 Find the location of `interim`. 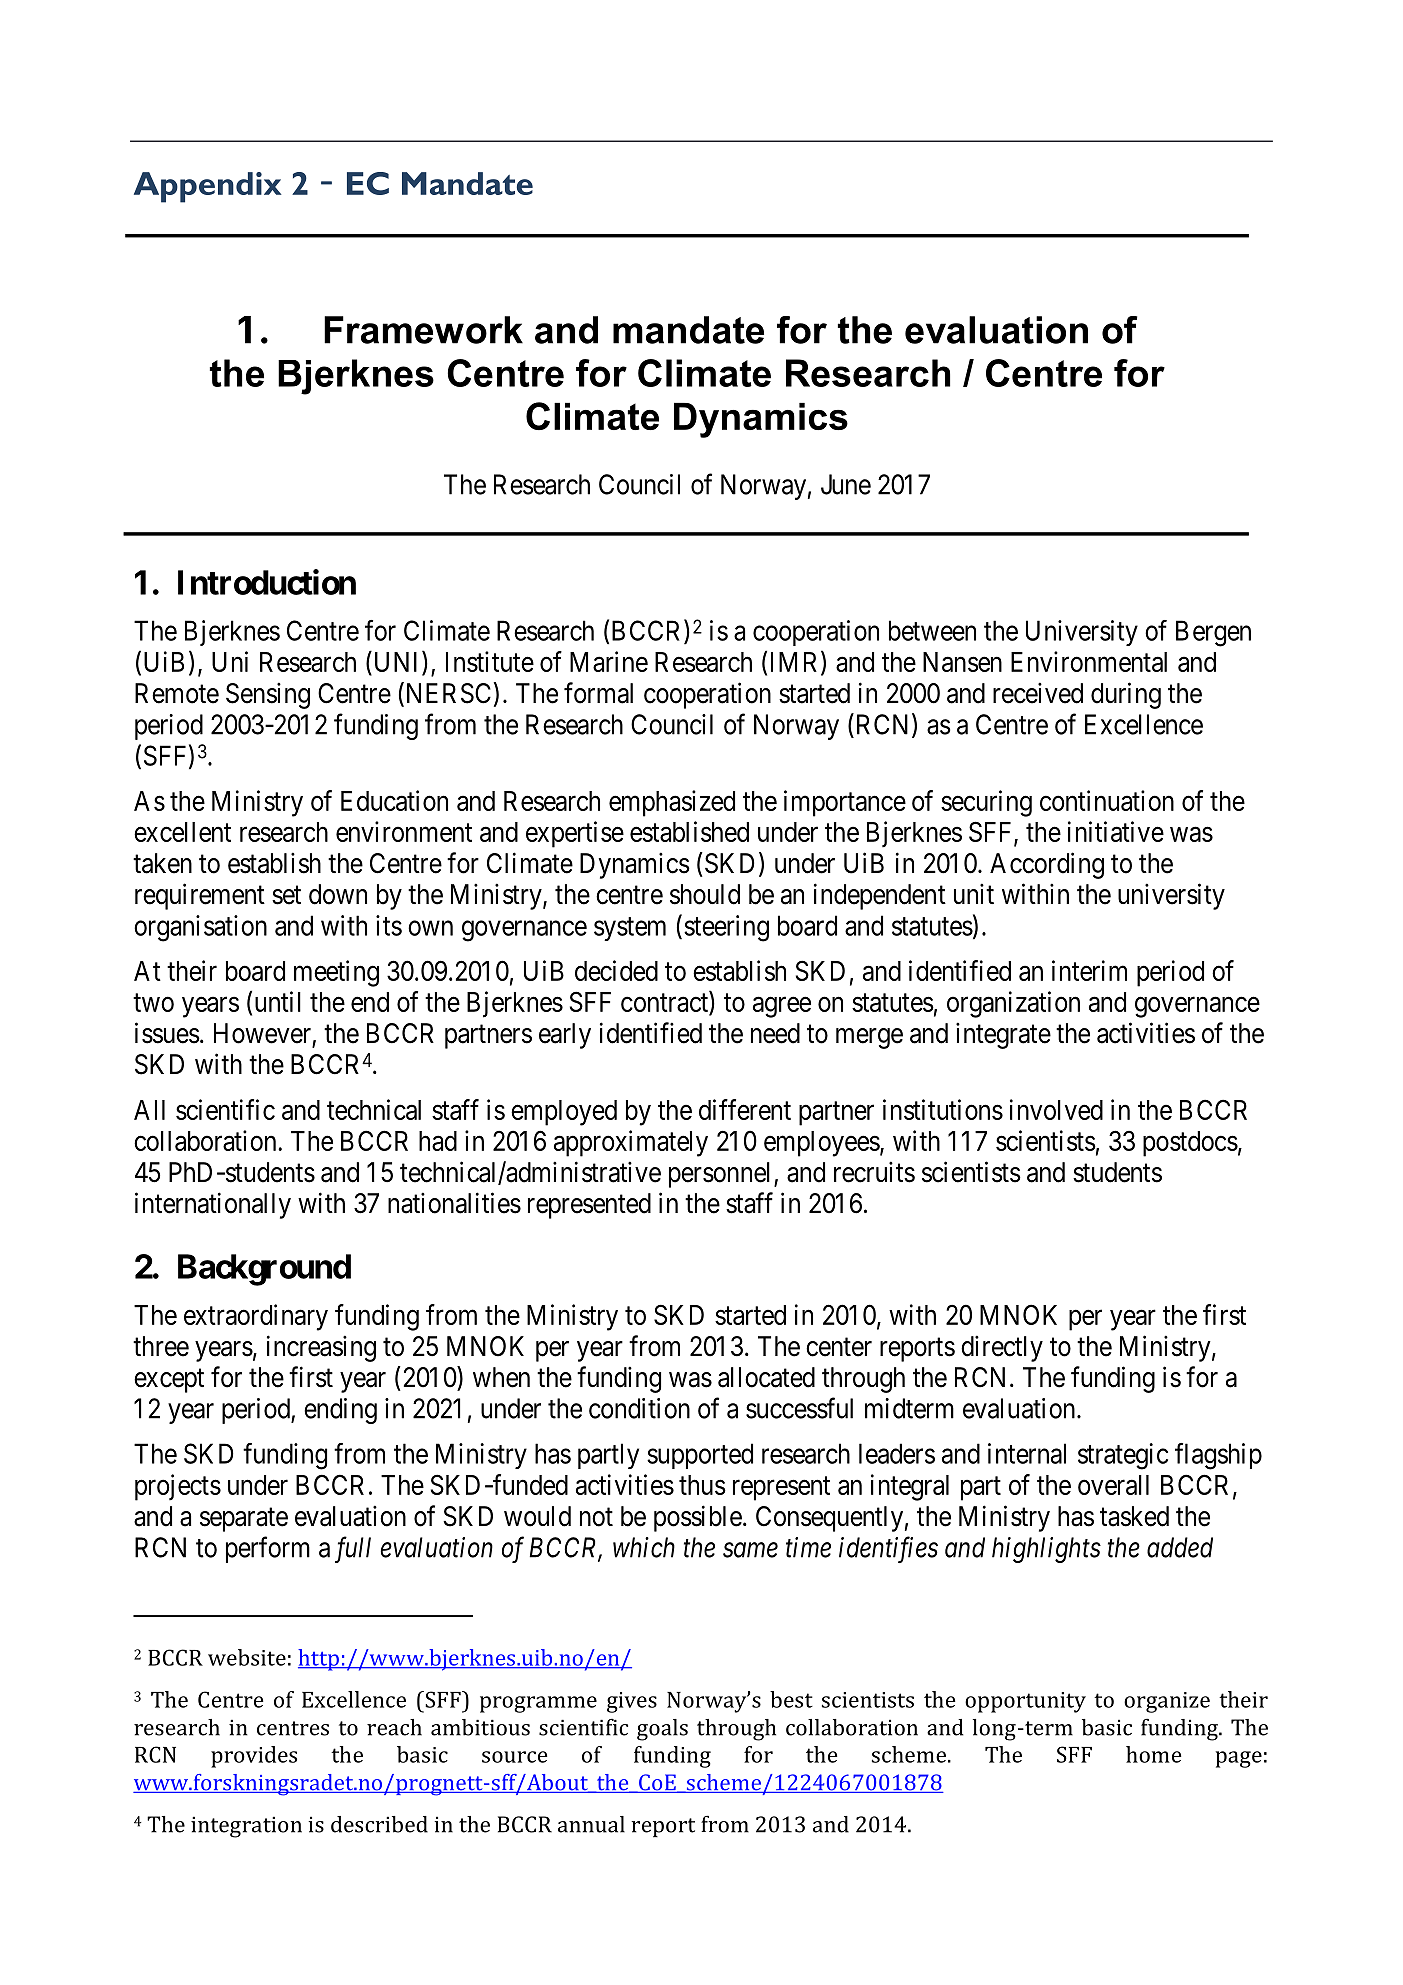

interim is located at coordinates (1089, 970).
